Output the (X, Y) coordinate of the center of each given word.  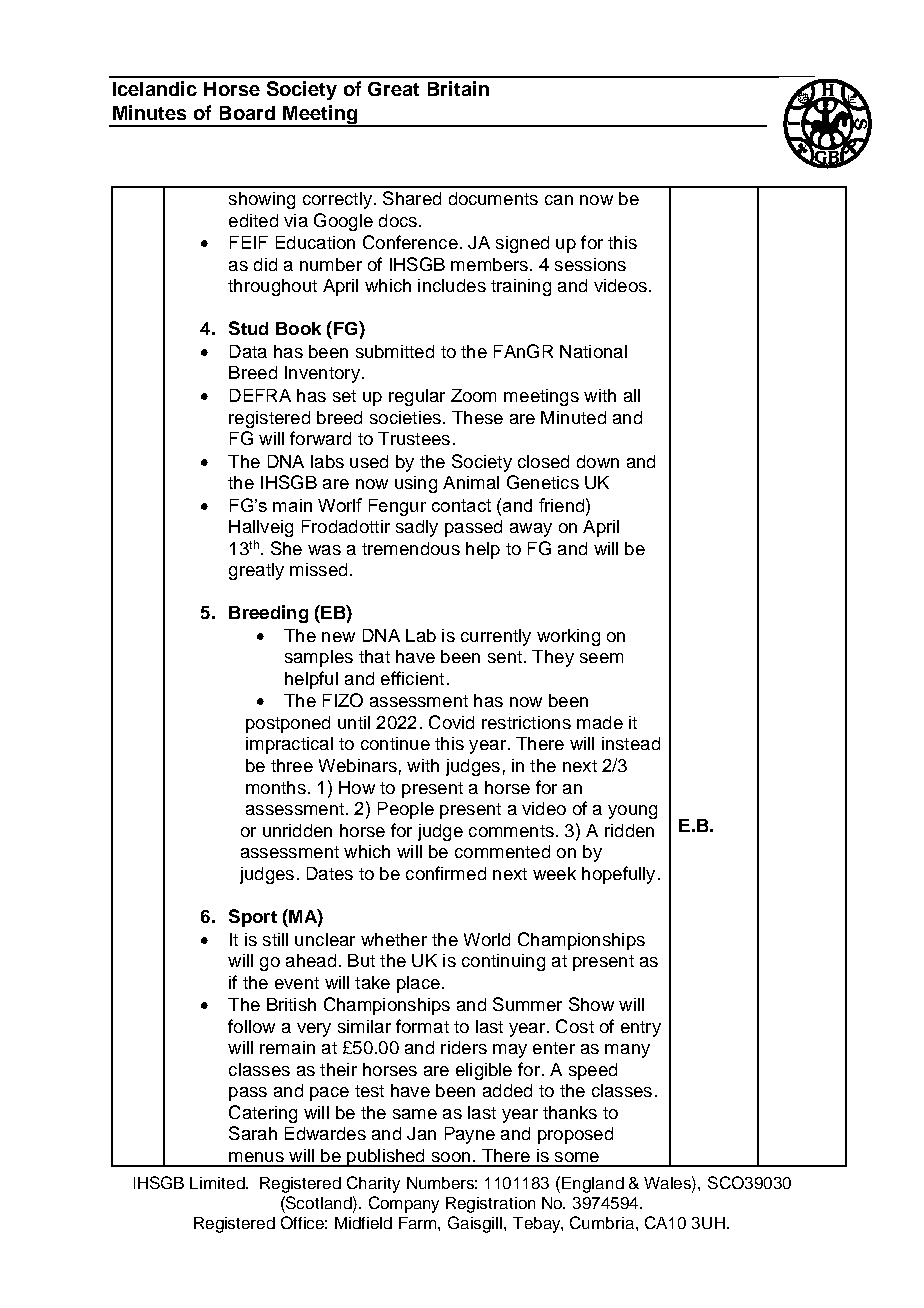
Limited (218, 1183)
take (372, 982)
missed (318, 569)
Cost (575, 1026)
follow (251, 1026)
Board (247, 113)
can (559, 200)
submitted (395, 351)
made (600, 722)
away (531, 530)
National (593, 351)
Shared (412, 198)
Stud (248, 328)
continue (395, 743)
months (276, 787)
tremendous (411, 548)
